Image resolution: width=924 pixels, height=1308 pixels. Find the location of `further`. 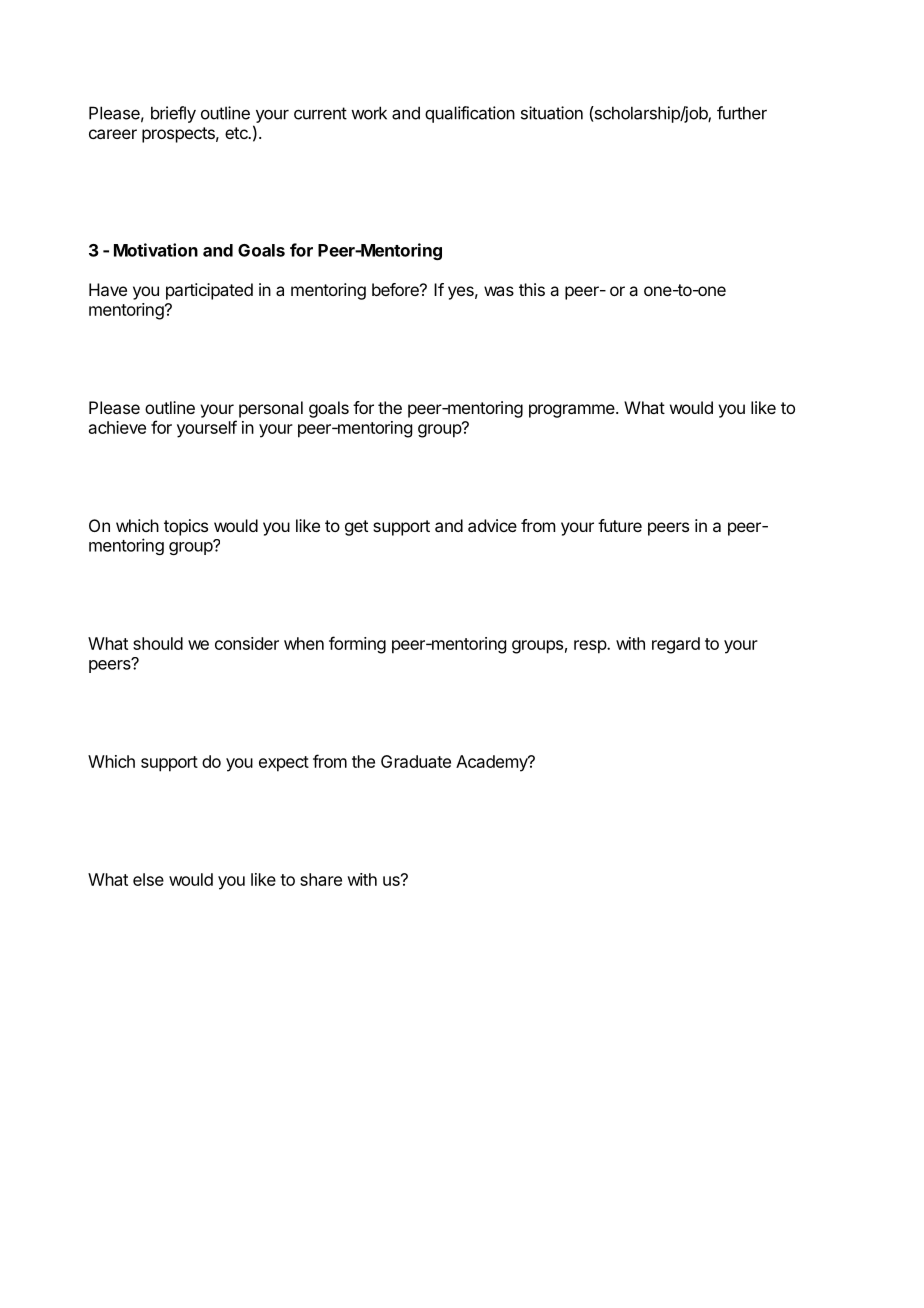

further is located at coordinates (742, 113).
